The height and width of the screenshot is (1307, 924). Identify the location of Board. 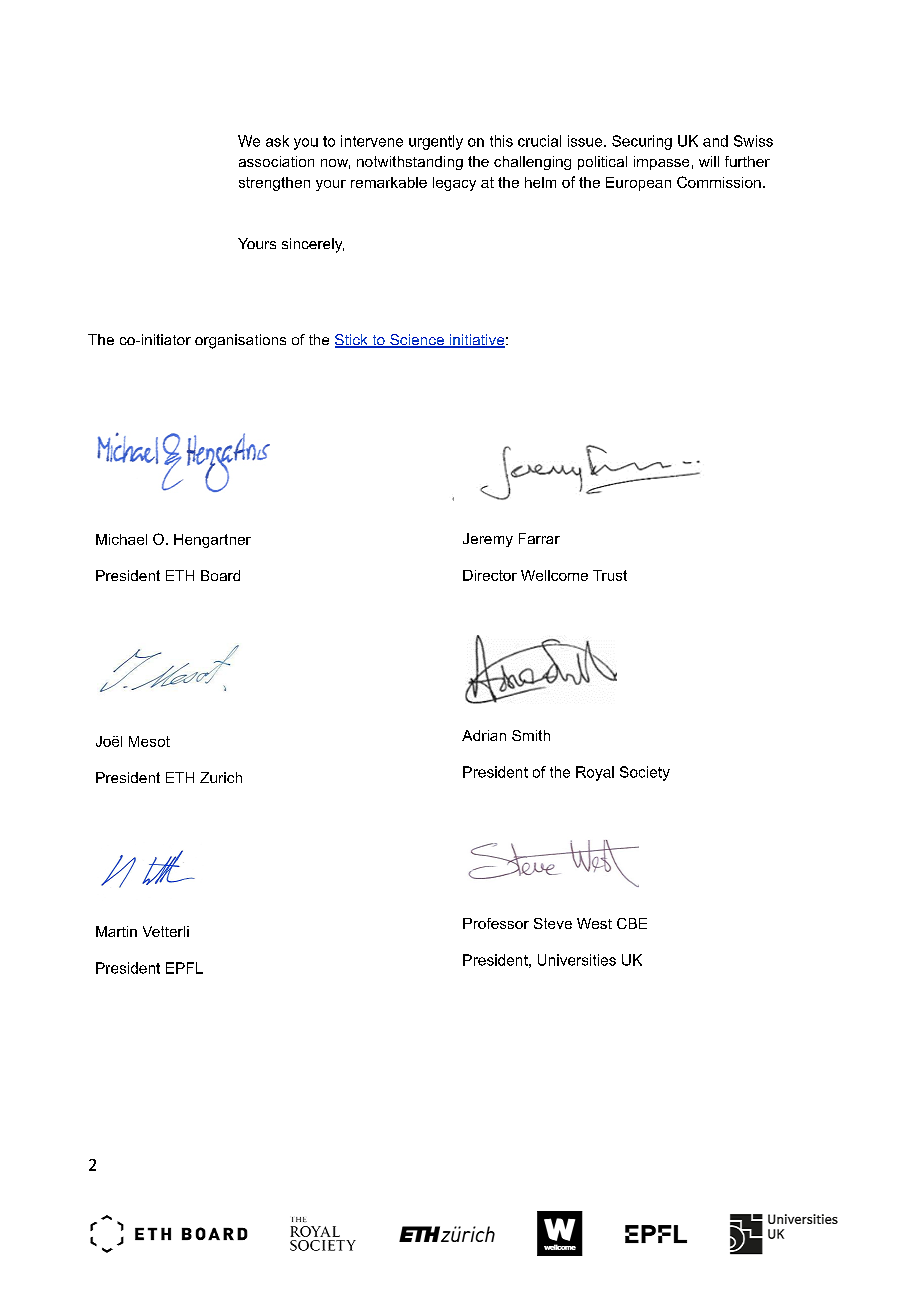
(220, 575).
